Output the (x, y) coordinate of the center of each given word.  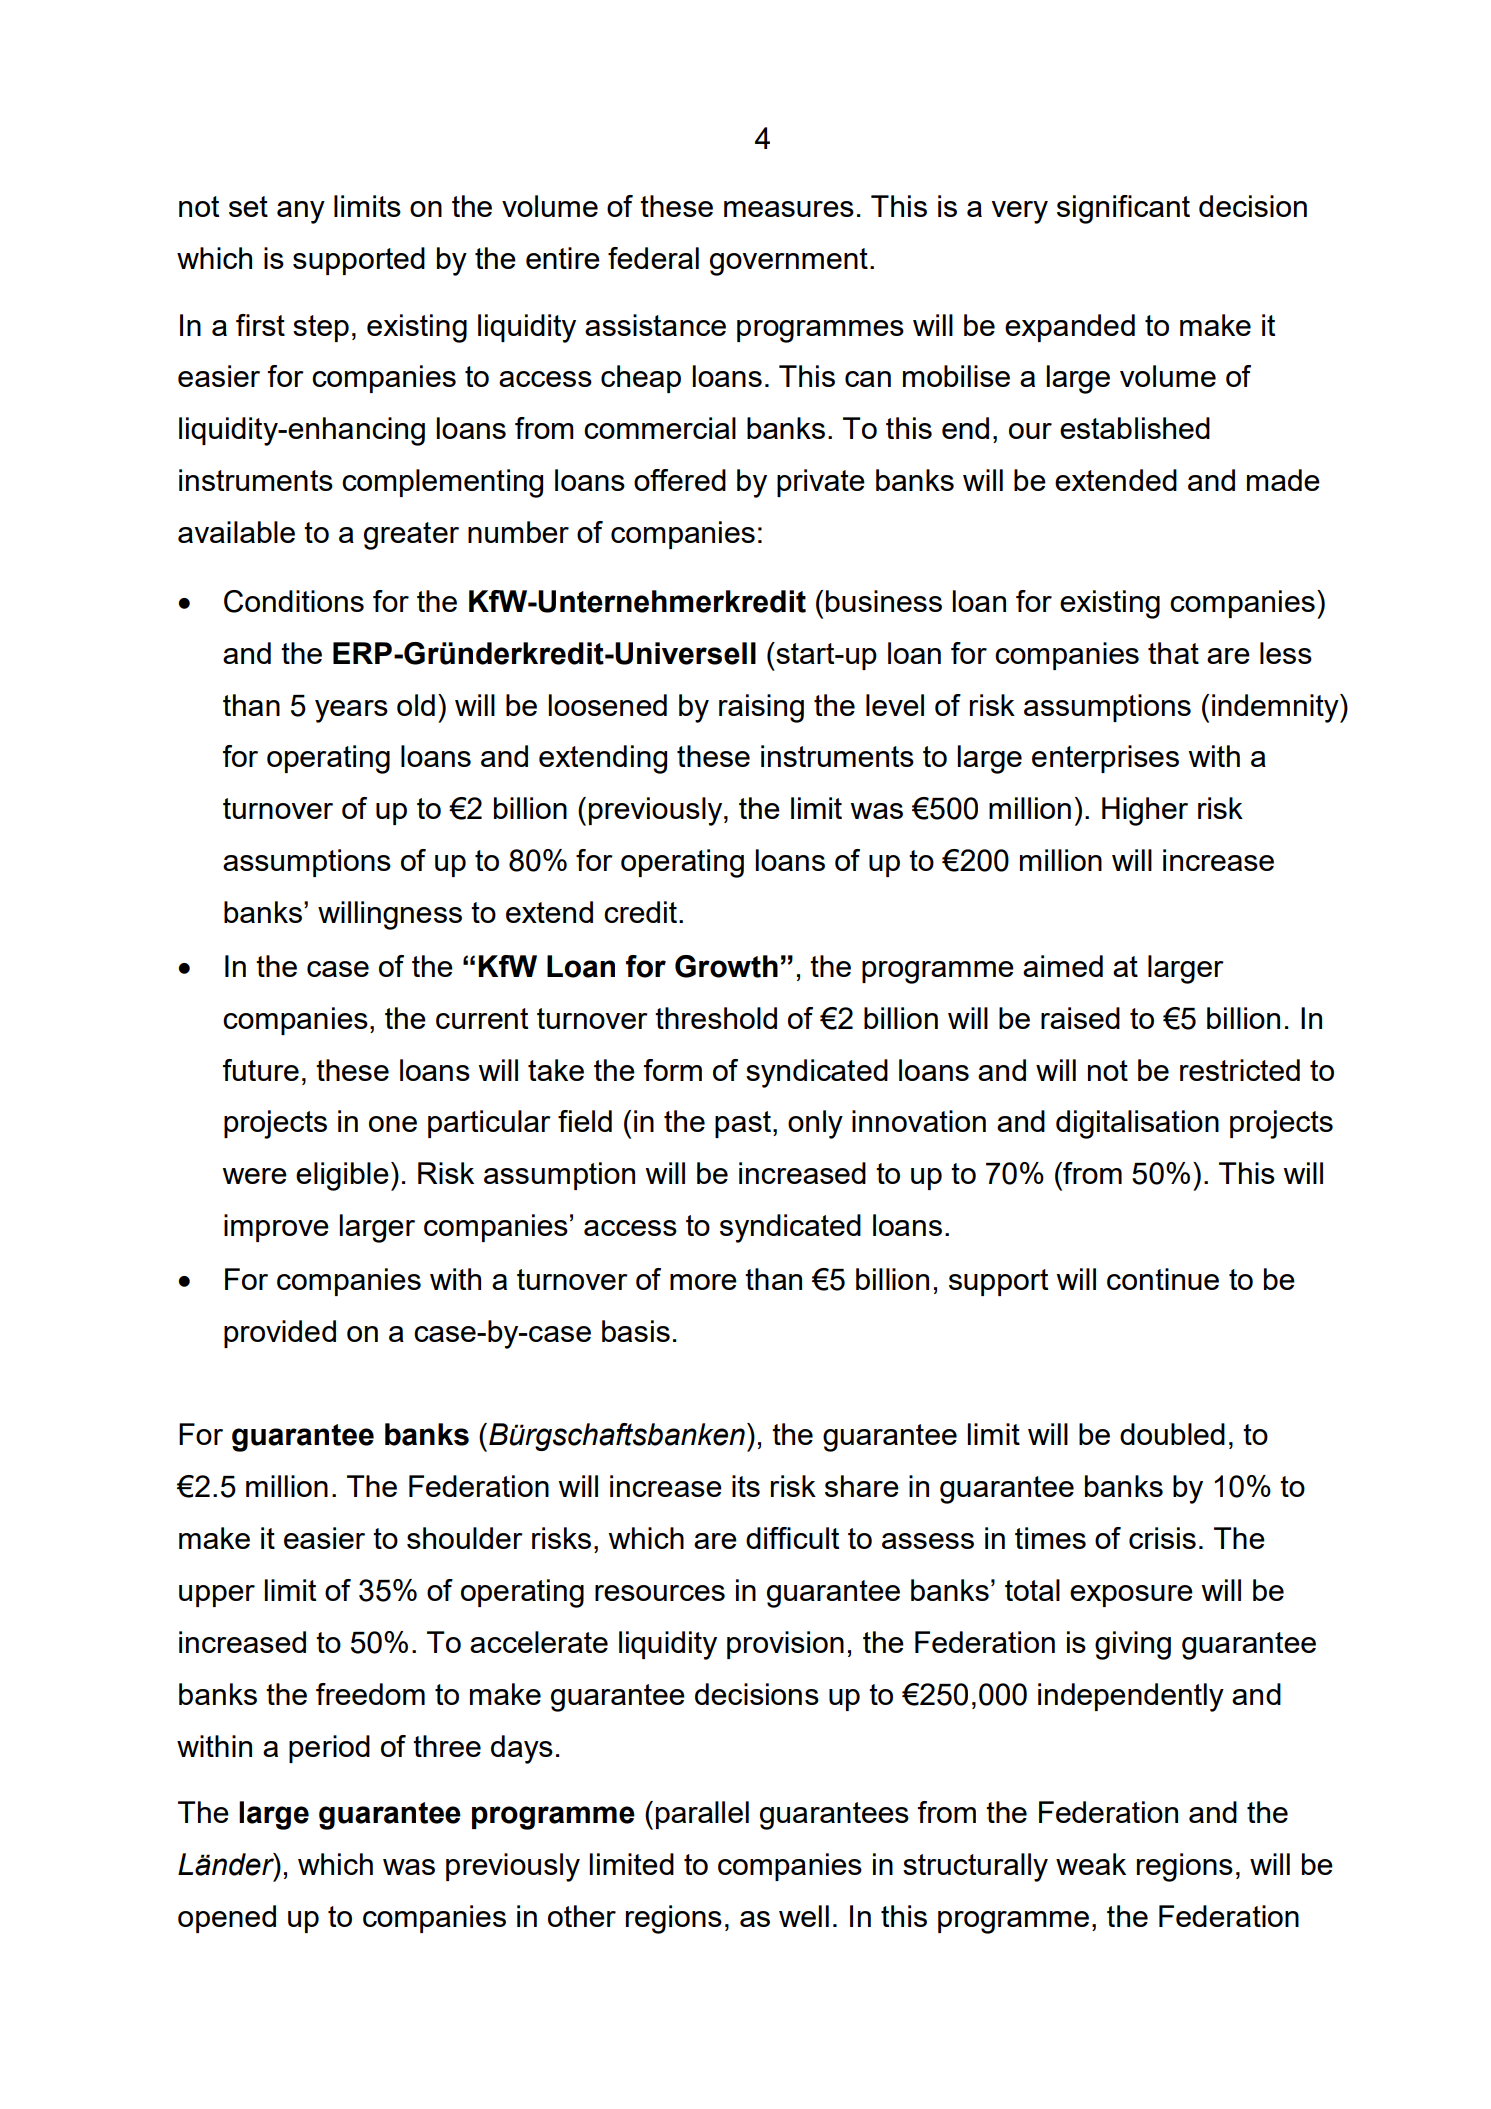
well (804, 1916)
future (261, 1070)
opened (227, 1919)
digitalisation (1137, 1124)
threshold (716, 1018)
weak (1091, 1864)
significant (1123, 209)
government (789, 262)
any (301, 212)
